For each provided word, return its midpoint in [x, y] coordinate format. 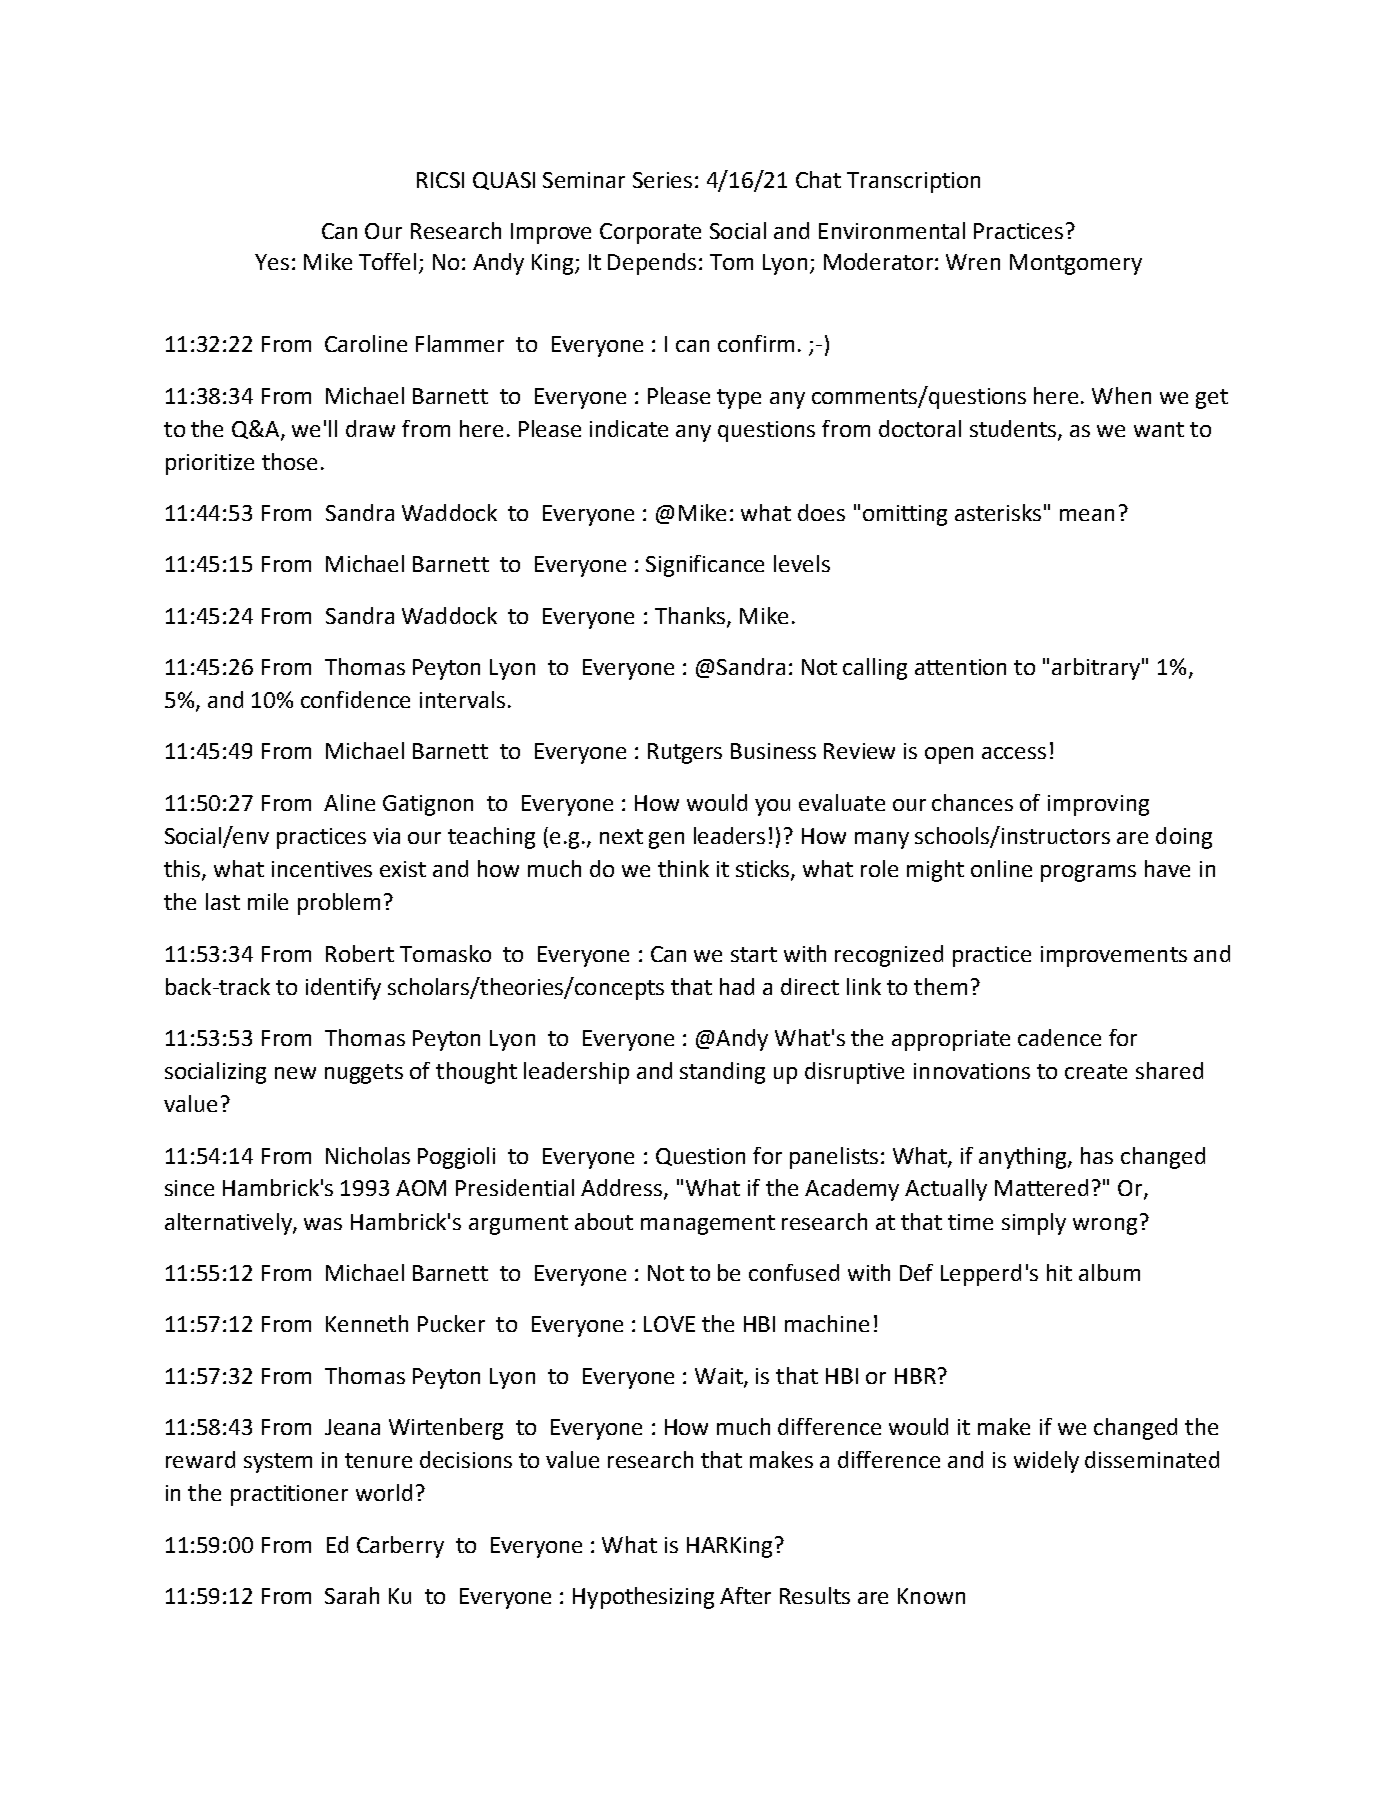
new [295, 1073]
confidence [355, 699]
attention [960, 667]
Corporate [650, 233]
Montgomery [1076, 264]
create [1096, 1071]
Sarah [352, 1595]
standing [722, 1073]
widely [1046, 1462]
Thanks [691, 617]
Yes [272, 262]
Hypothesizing [643, 1598]
